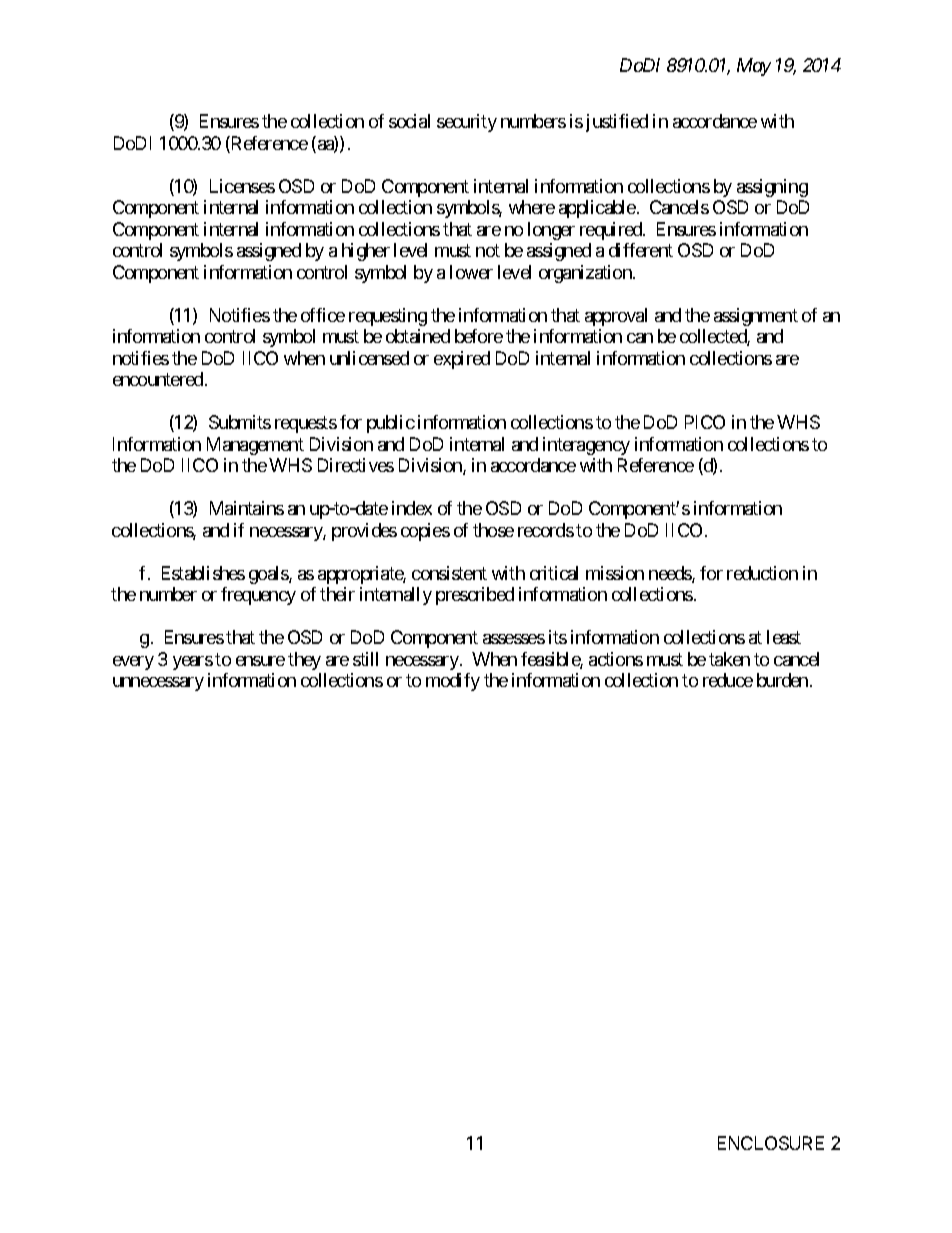 The image size is (952, 1233). Describe the element at coordinates (467, 123) in the page. I see `security` at that location.
